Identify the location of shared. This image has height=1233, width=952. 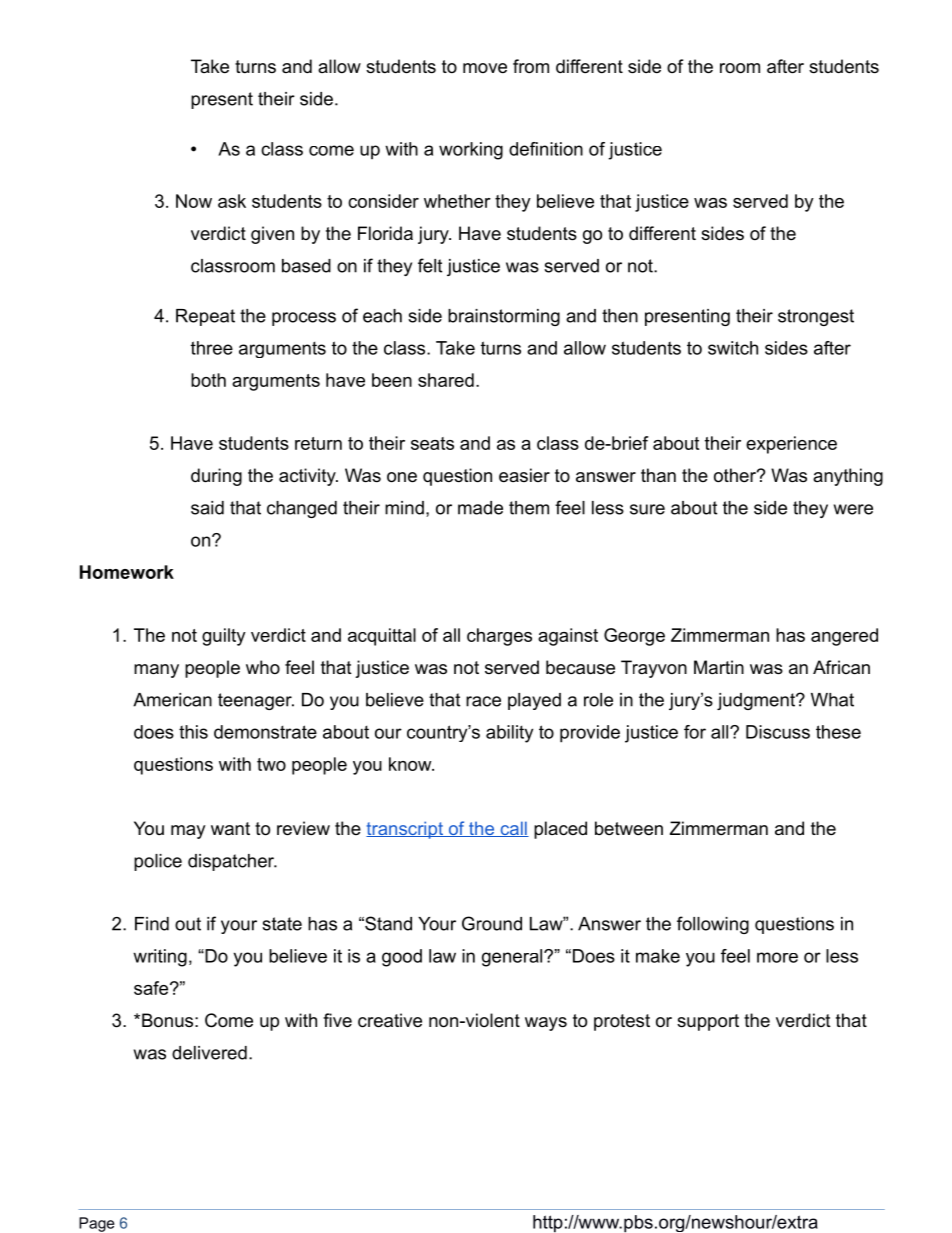
(446, 380).
